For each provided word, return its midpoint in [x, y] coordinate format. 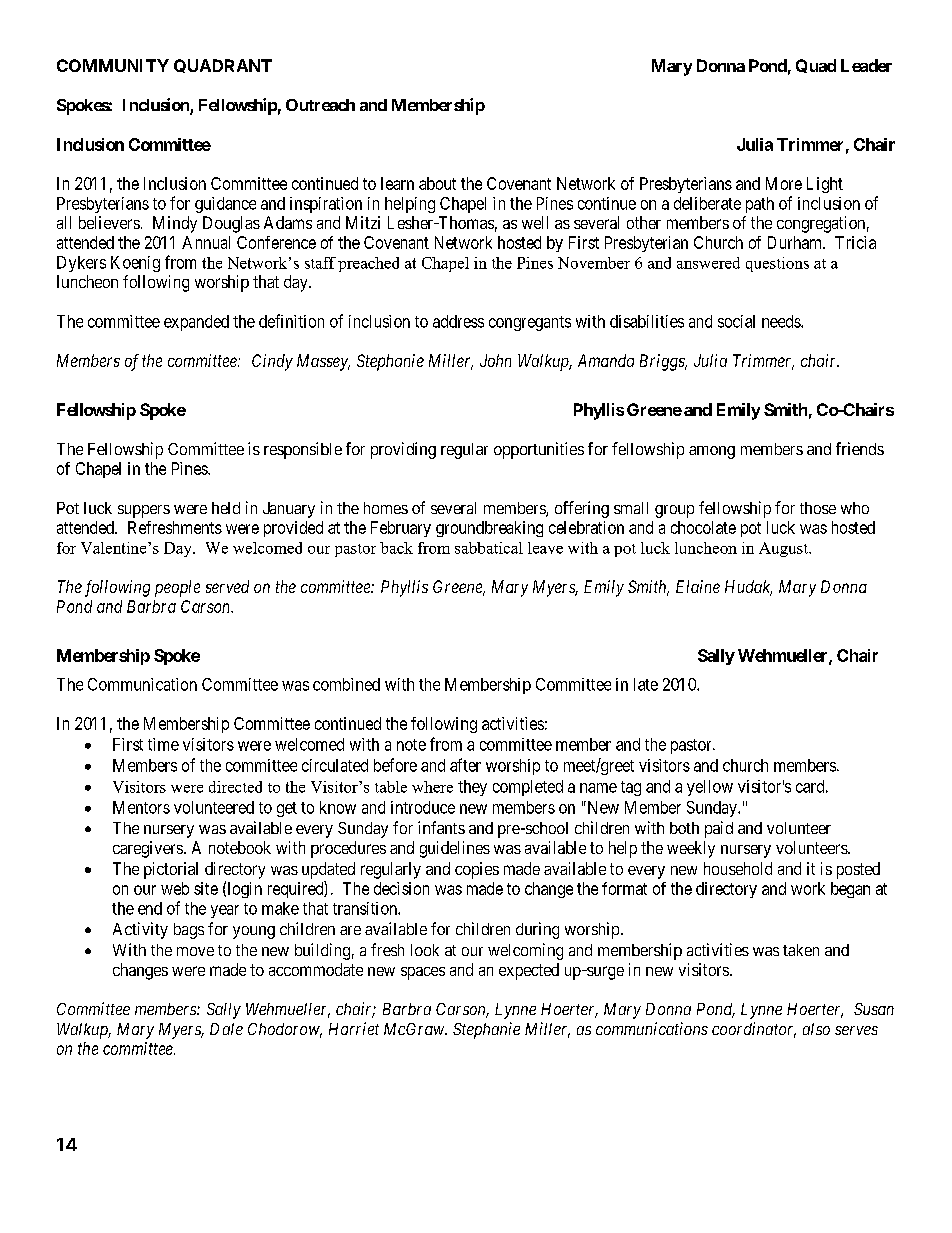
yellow [710, 788]
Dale [226, 1029]
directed [235, 787]
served [227, 586]
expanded [196, 323]
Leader [866, 65]
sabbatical [489, 548]
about [437, 183]
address [458, 321]
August [784, 549]
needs [782, 321]
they [472, 788]
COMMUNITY [113, 65]
